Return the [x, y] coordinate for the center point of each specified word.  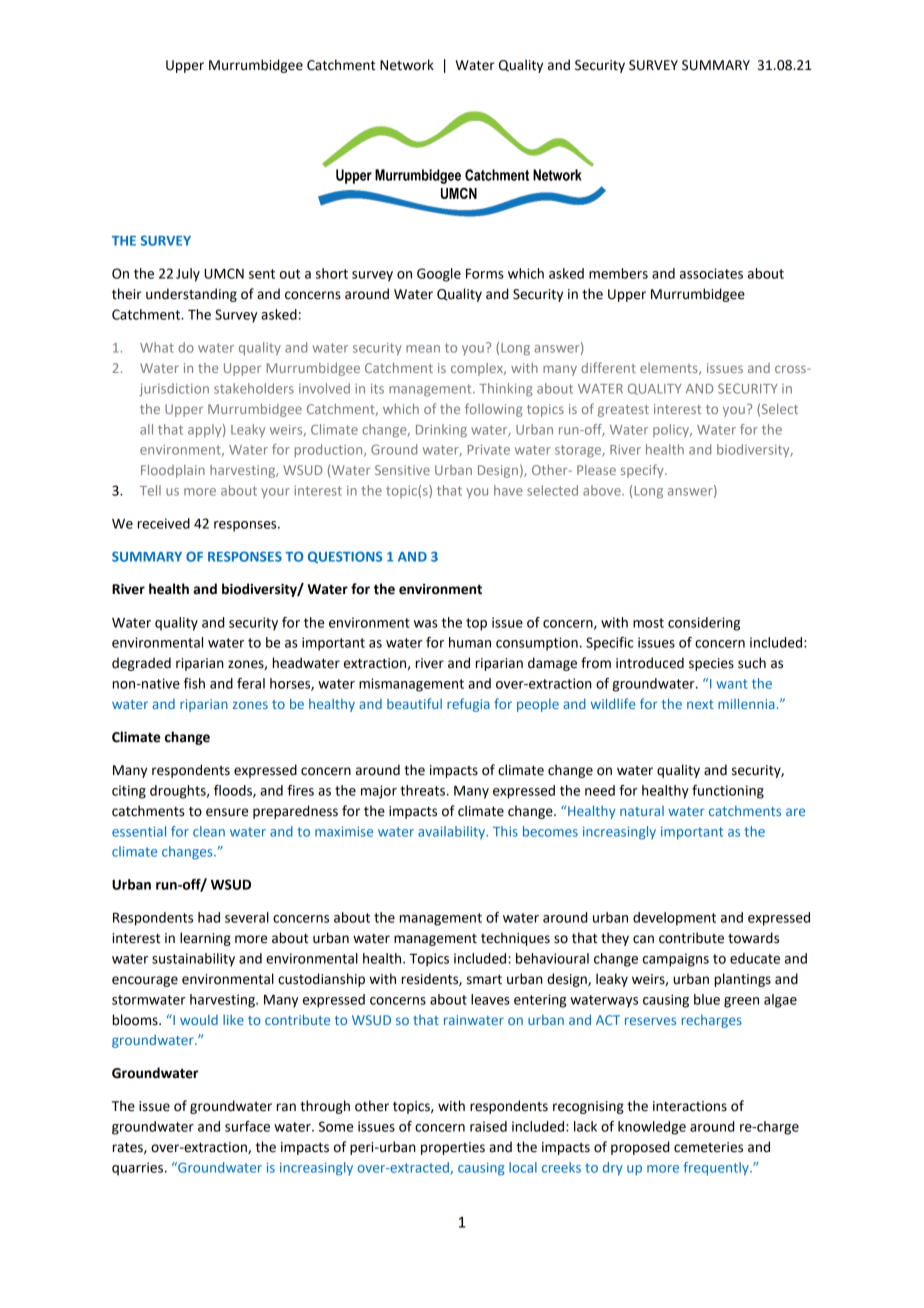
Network [407, 65]
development [674, 919]
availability [453, 832]
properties [453, 1148]
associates [711, 273]
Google [439, 275]
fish [194, 683]
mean [423, 349]
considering [704, 624]
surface [247, 1126]
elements [670, 369]
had [209, 917]
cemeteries [708, 1147]
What [157, 347]
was [426, 624]
